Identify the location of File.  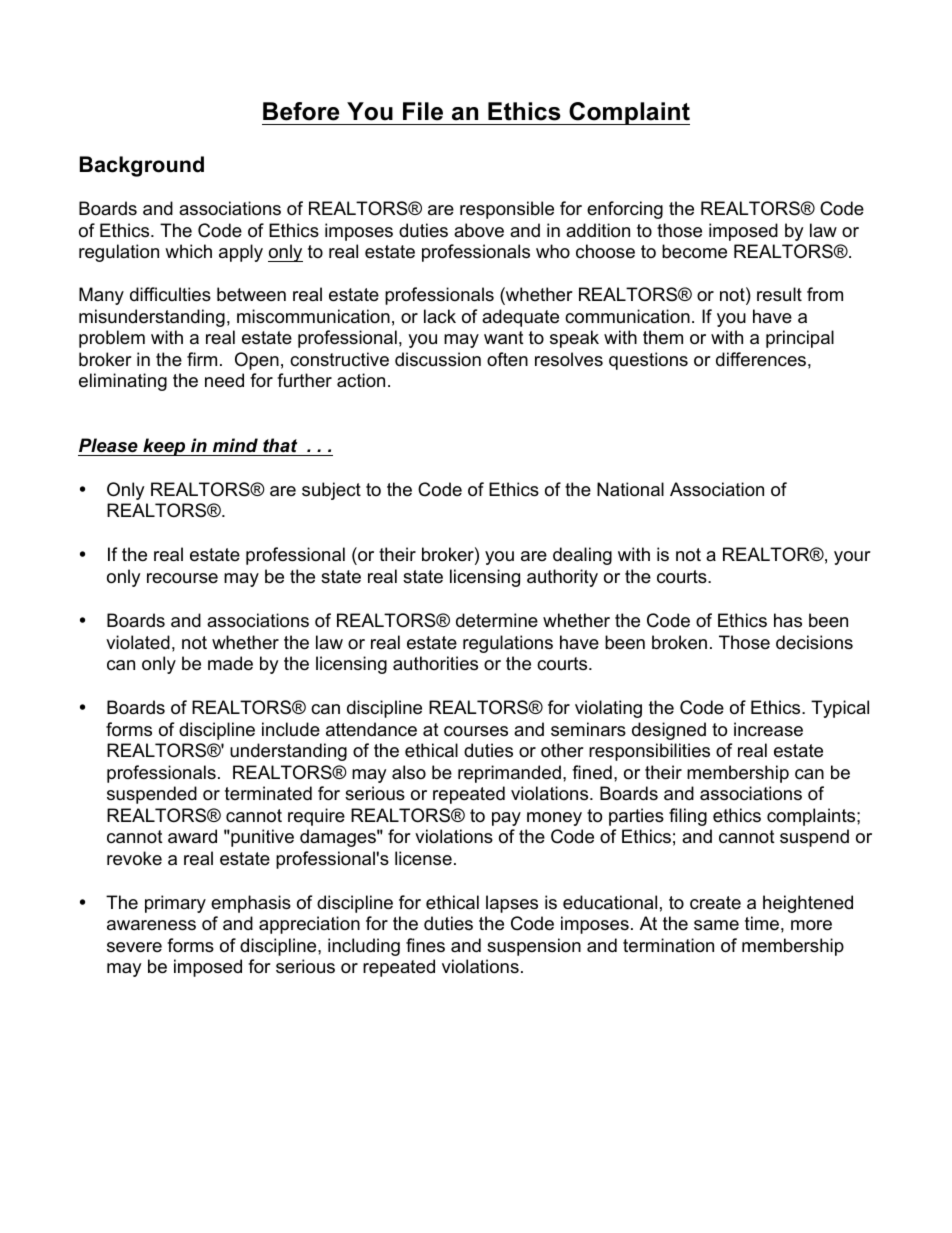
(423, 111).
